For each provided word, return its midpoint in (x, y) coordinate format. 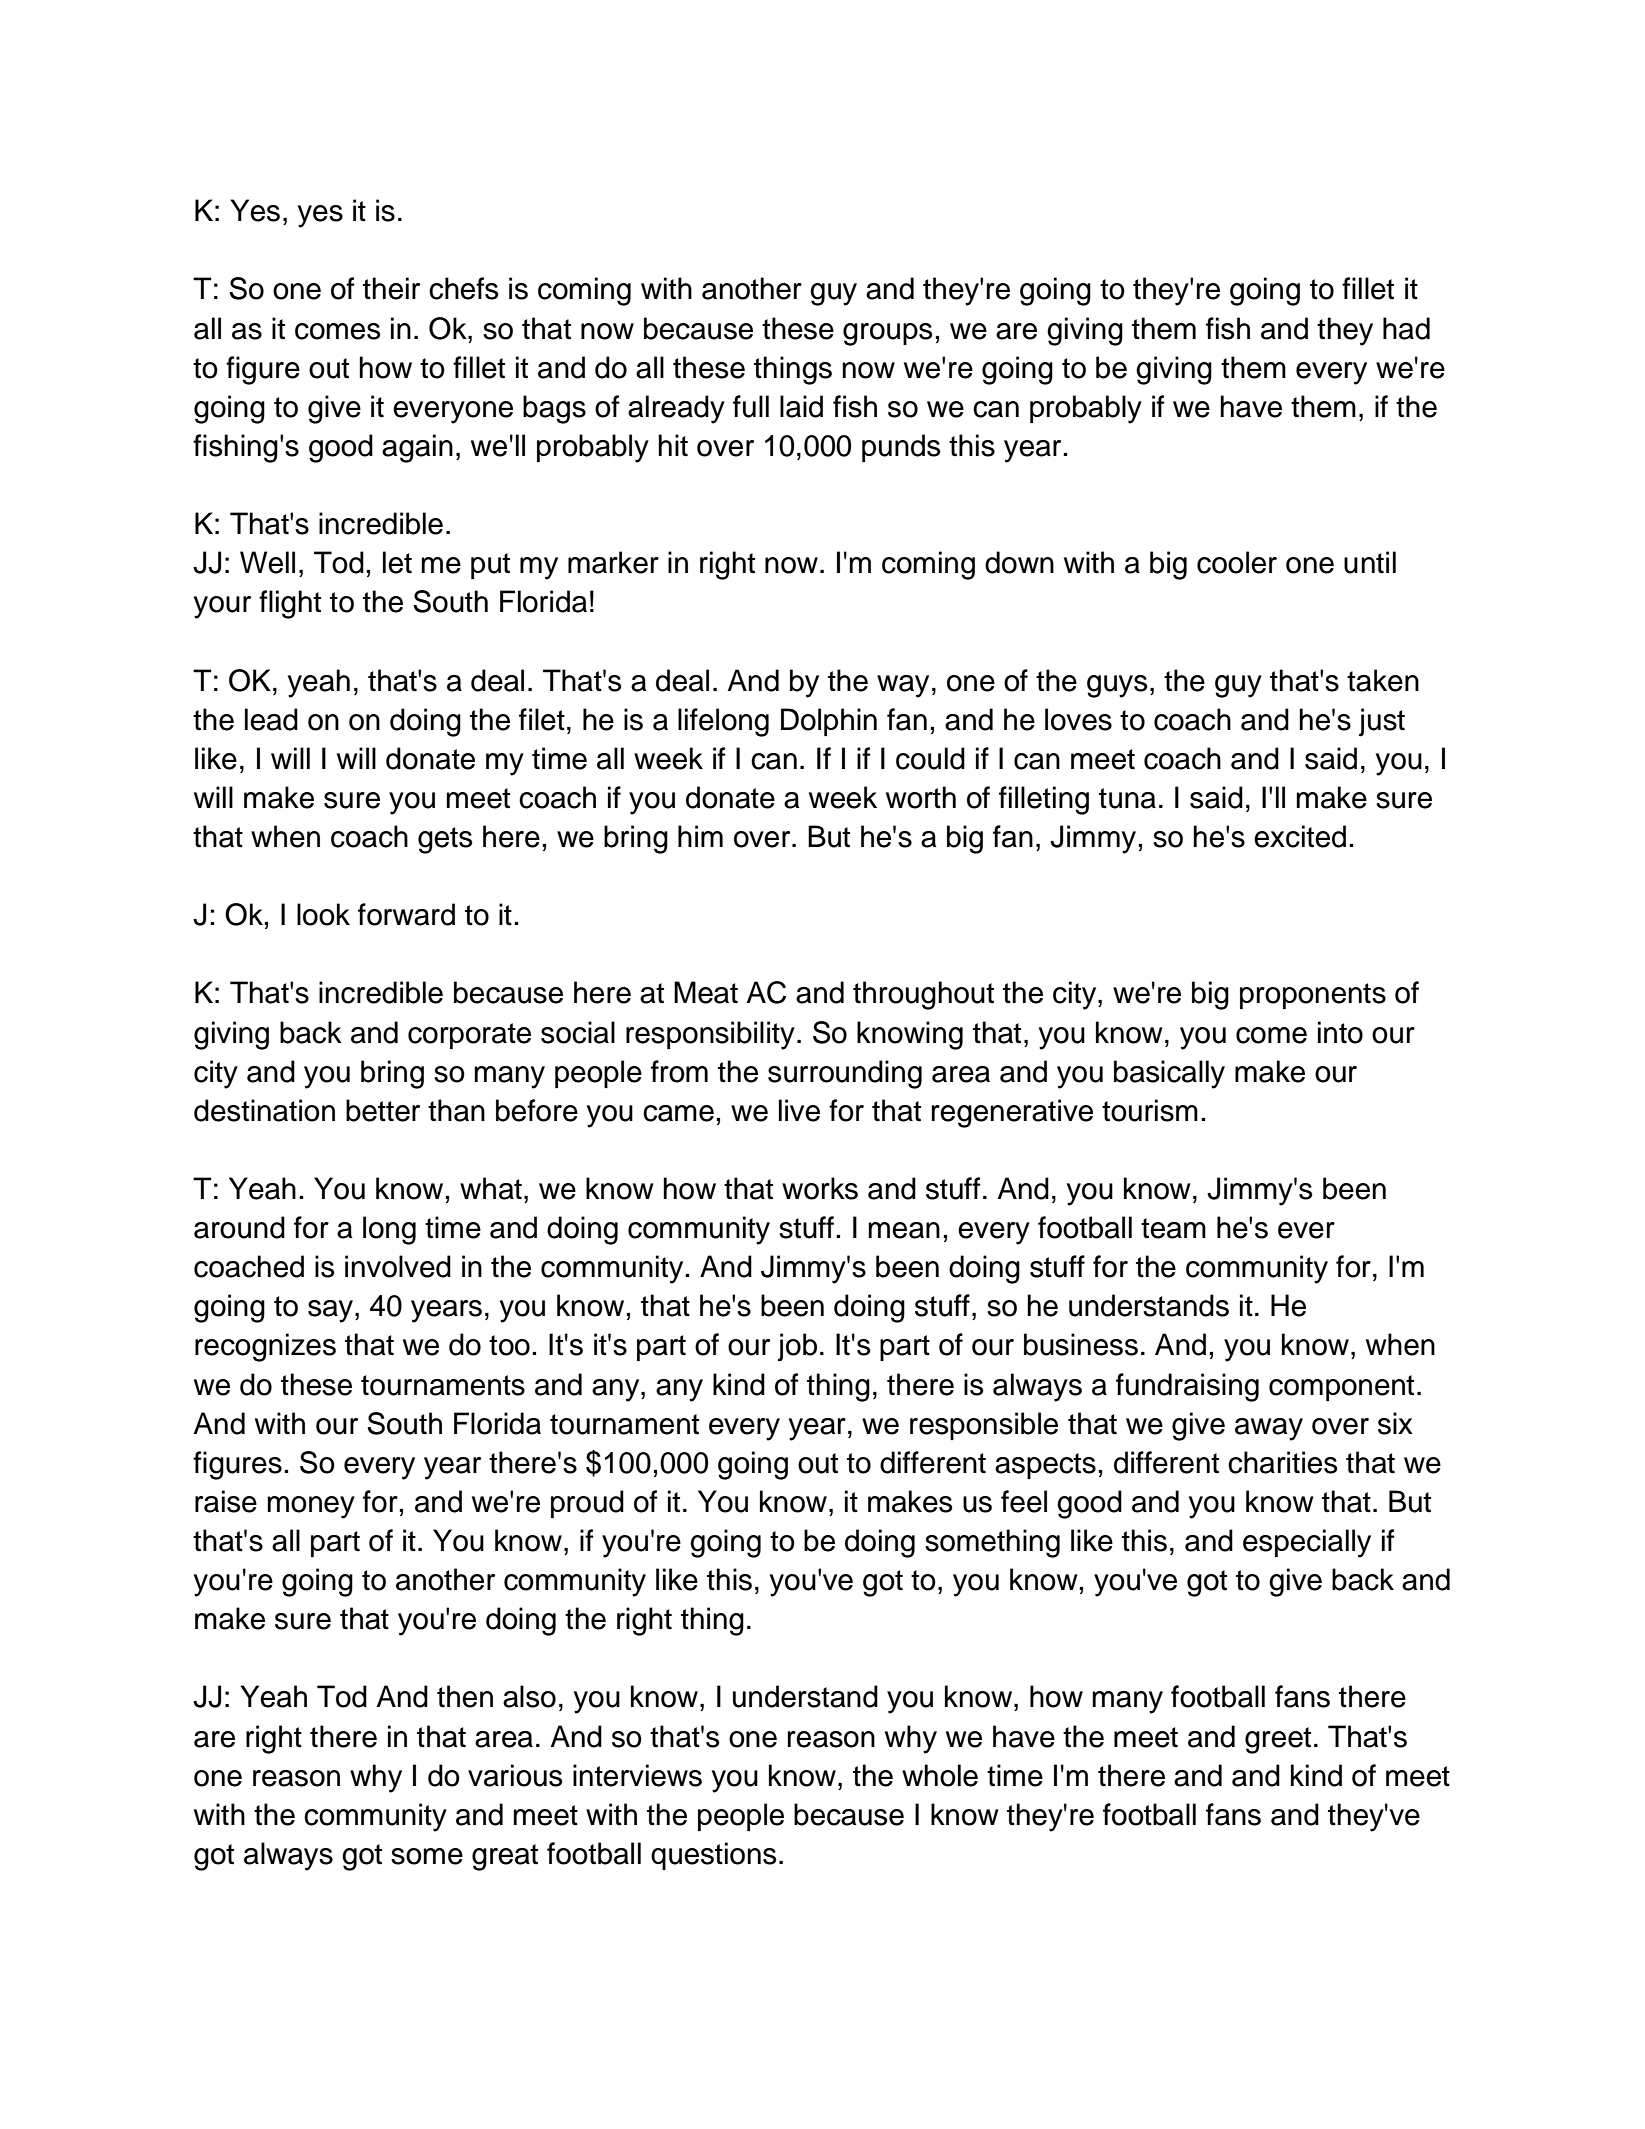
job (797, 1347)
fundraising (1187, 1387)
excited (1300, 836)
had (1406, 328)
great (505, 1857)
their (391, 288)
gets (445, 840)
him (700, 836)
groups (888, 334)
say (330, 1311)
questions (714, 1856)
